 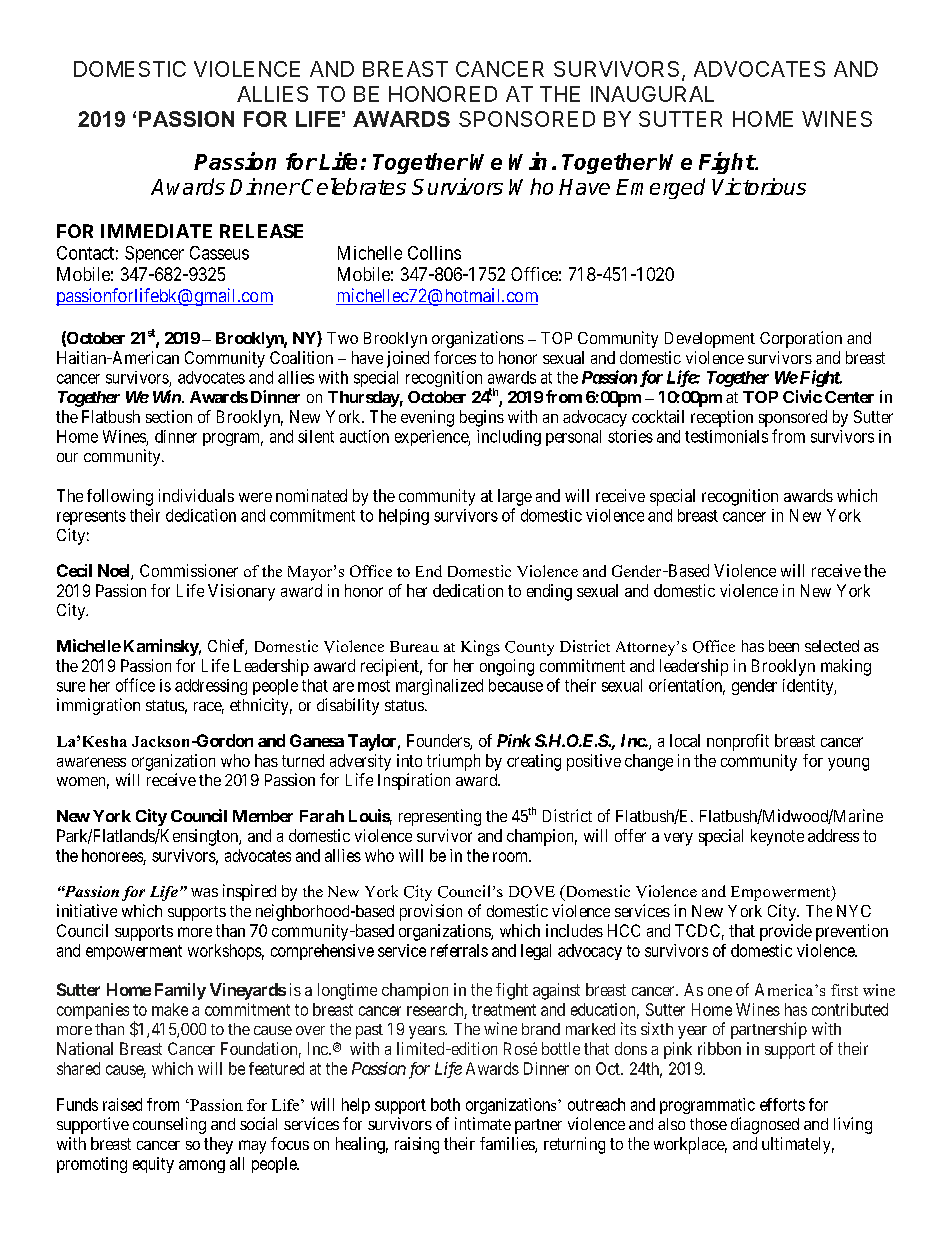 What do you see at coordinates (784, 646) in the page?
I see `been` at bounding box center [784, 646].
